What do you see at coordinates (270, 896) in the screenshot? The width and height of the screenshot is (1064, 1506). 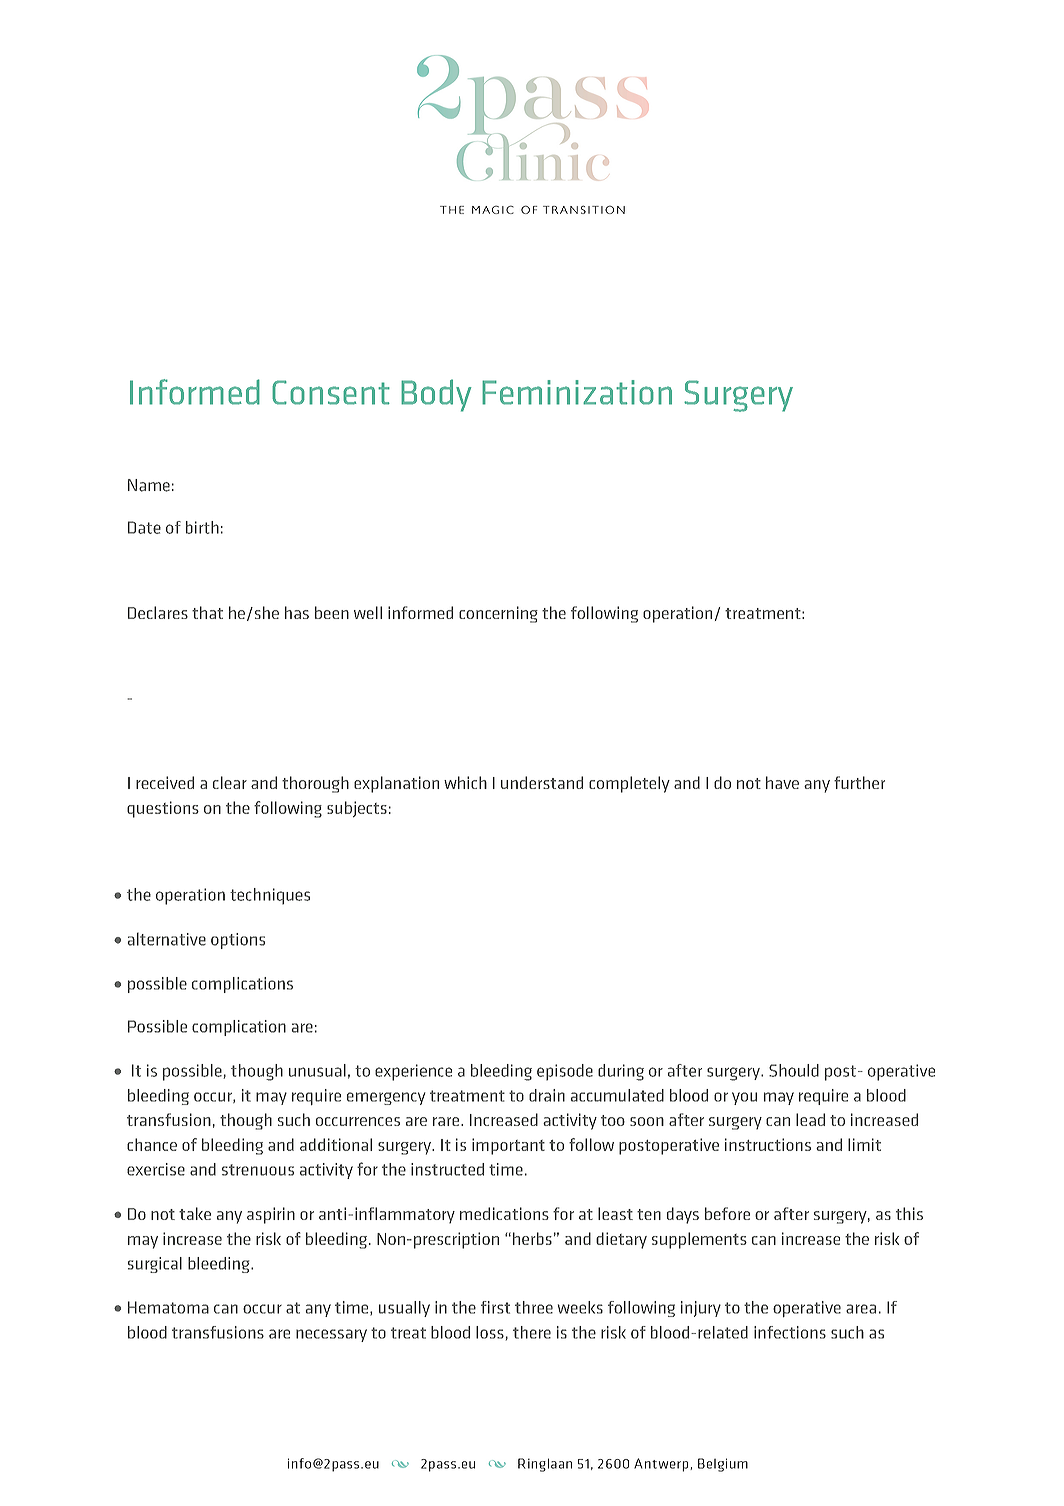 I see `techniques` at bounding box center [270, 896].
